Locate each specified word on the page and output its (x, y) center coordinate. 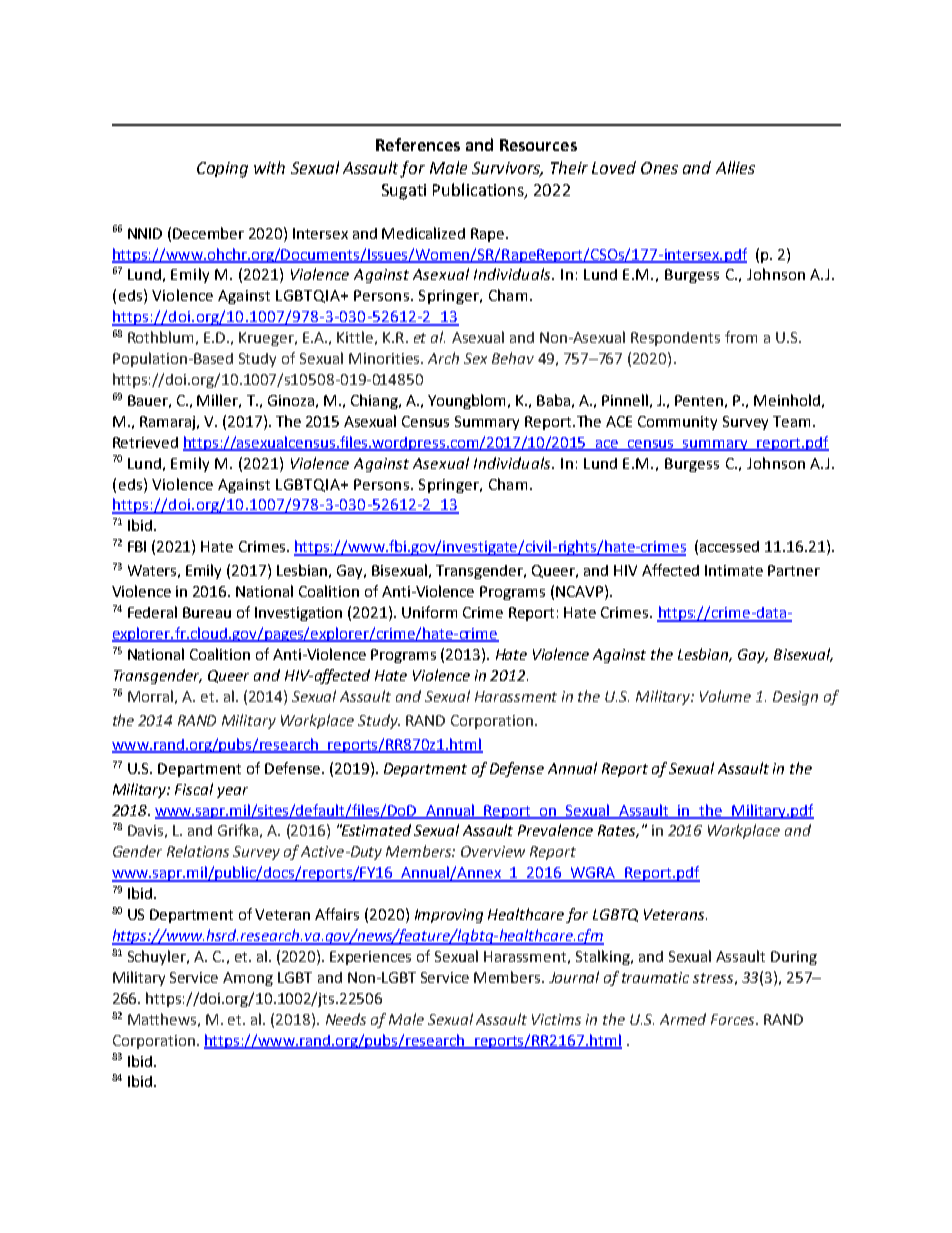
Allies (735, 167)
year (232, 792)
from (741, 337)
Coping (222, 170)
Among (248, 979)
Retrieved (145, 442)
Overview (493, 851)
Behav (513, 358)
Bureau (207, 612)
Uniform (429, 612)
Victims (556, 1019)
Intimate (734, 570)
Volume (725, 696)
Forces (734, 1019)
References (418, 144)
